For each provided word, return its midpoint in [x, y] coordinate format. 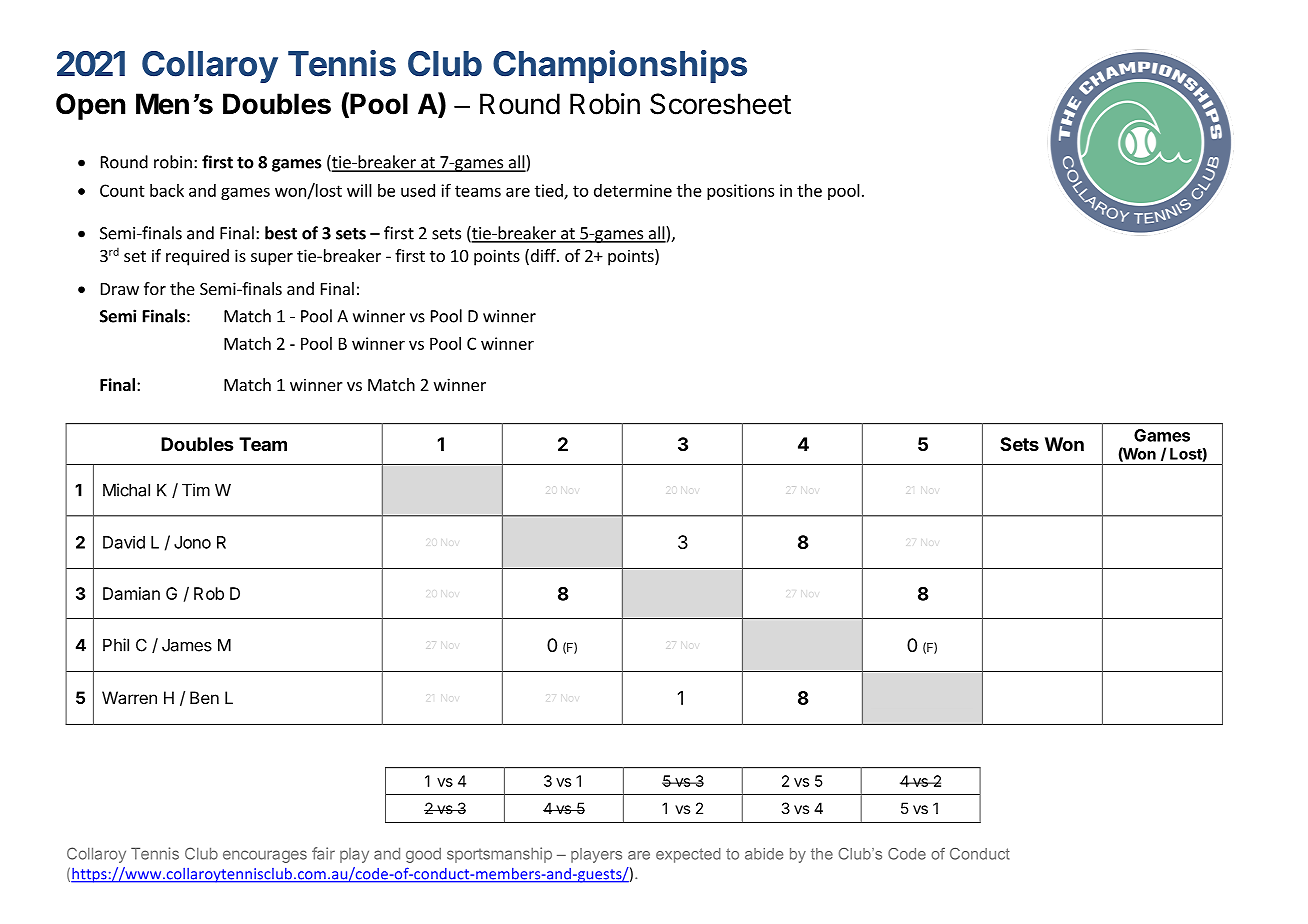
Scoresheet [720, 104]
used [418, 190]
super [272, 259]
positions [740, 192]
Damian [131, 593]
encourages [265, 856]
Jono [192, 542]
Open [90, 106]
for [155, 288]
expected [688, 855]
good [423, 855]
